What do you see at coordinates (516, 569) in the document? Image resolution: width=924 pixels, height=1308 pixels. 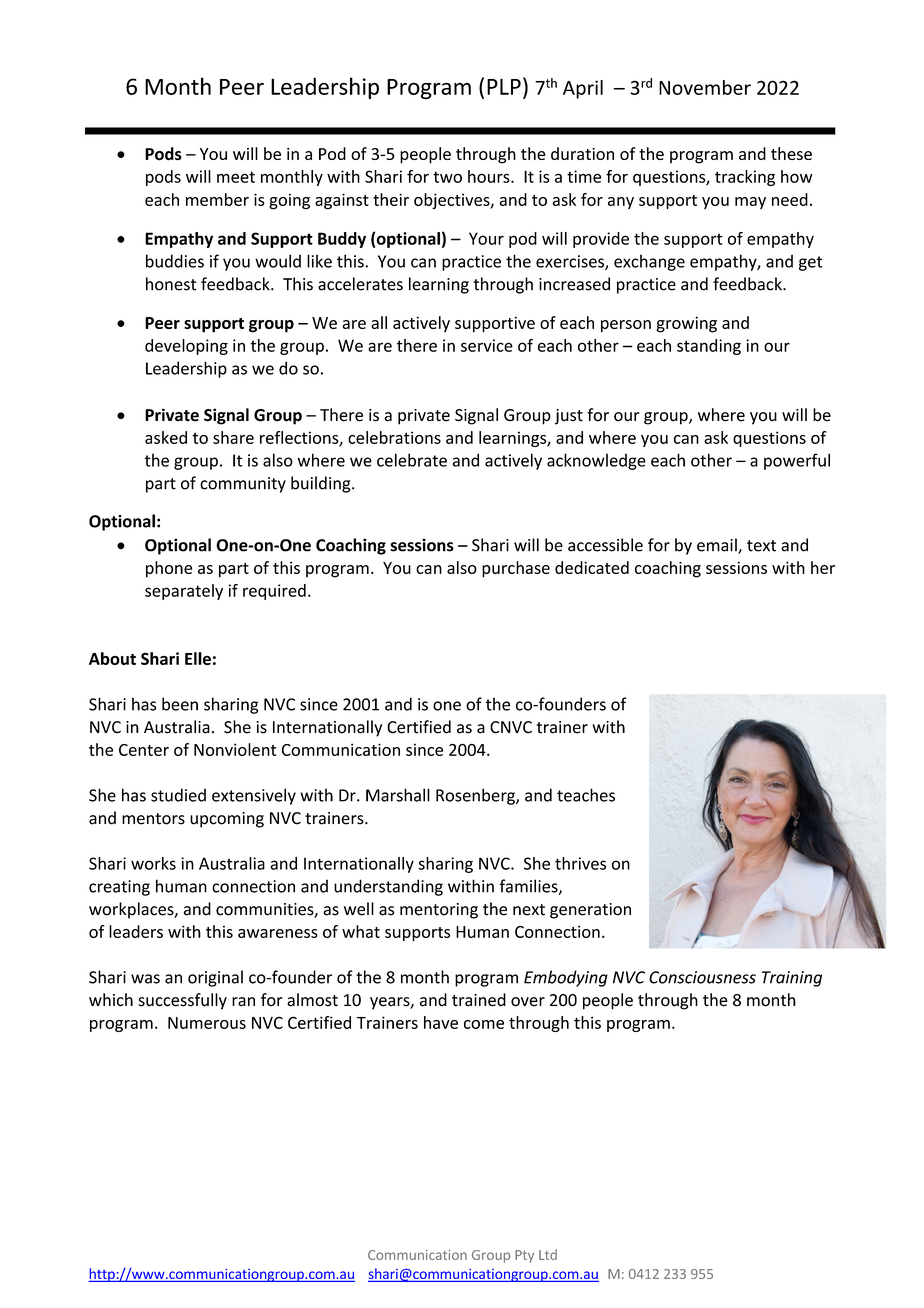 I see `purchase` at bounding box center [516, 569].
